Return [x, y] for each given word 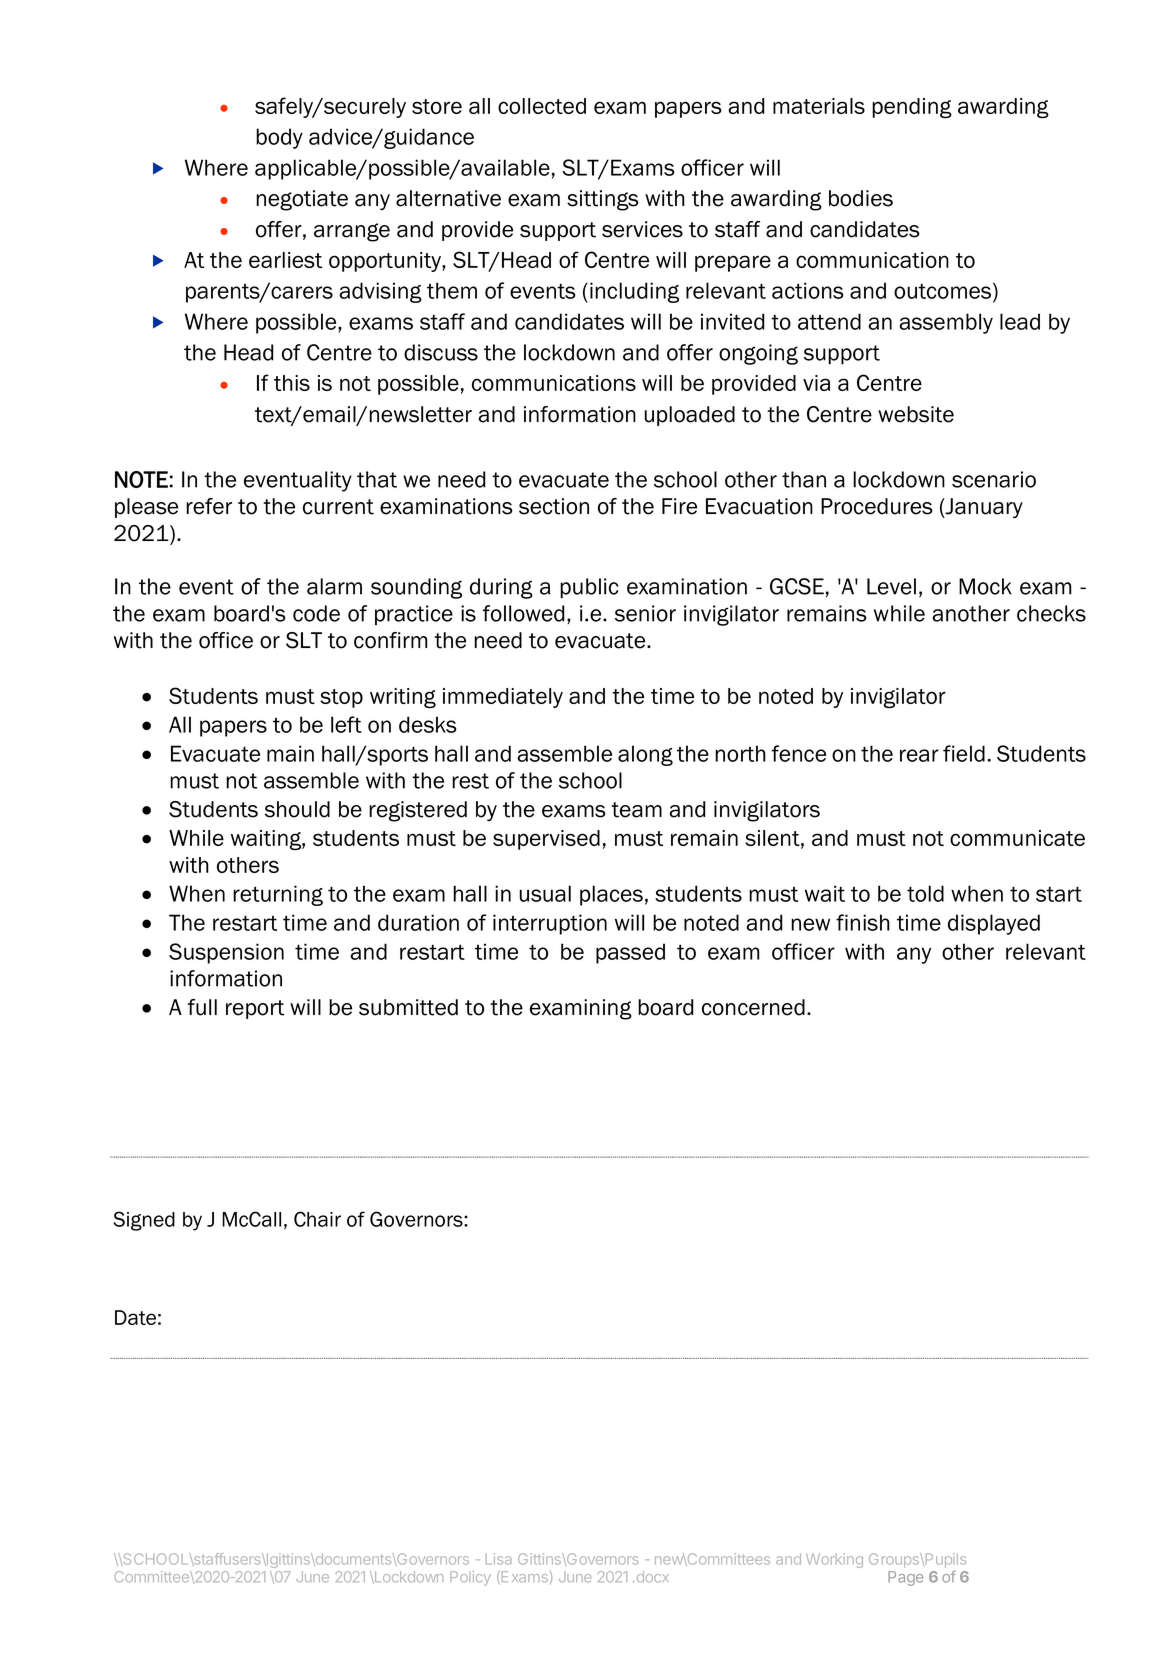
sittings [603, 200]
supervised [546, 840]
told [925, 893]
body [279, 138]
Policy [470, 1578]
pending [912, 108]
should [297, 809]
